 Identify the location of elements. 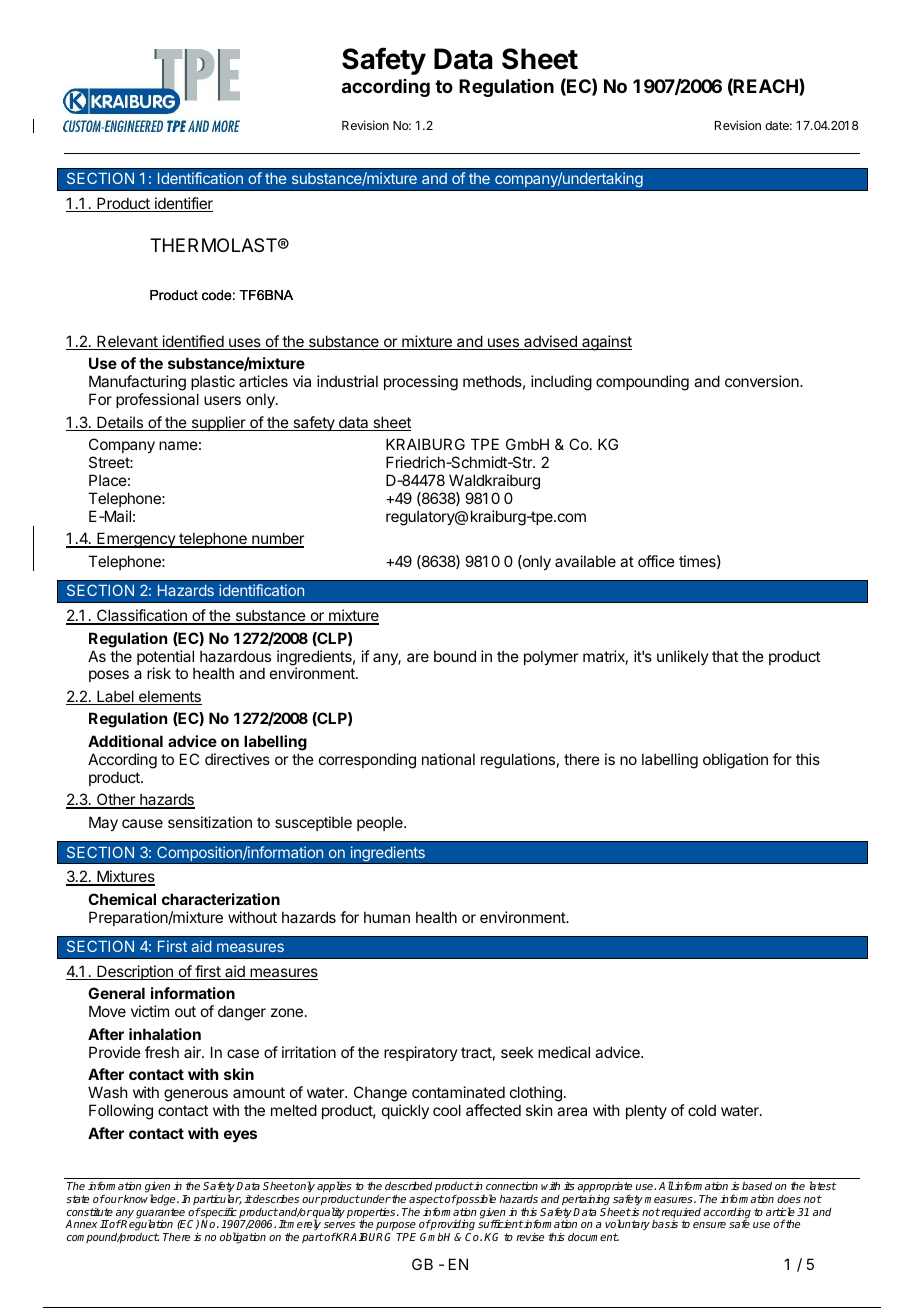
(169, 697).
